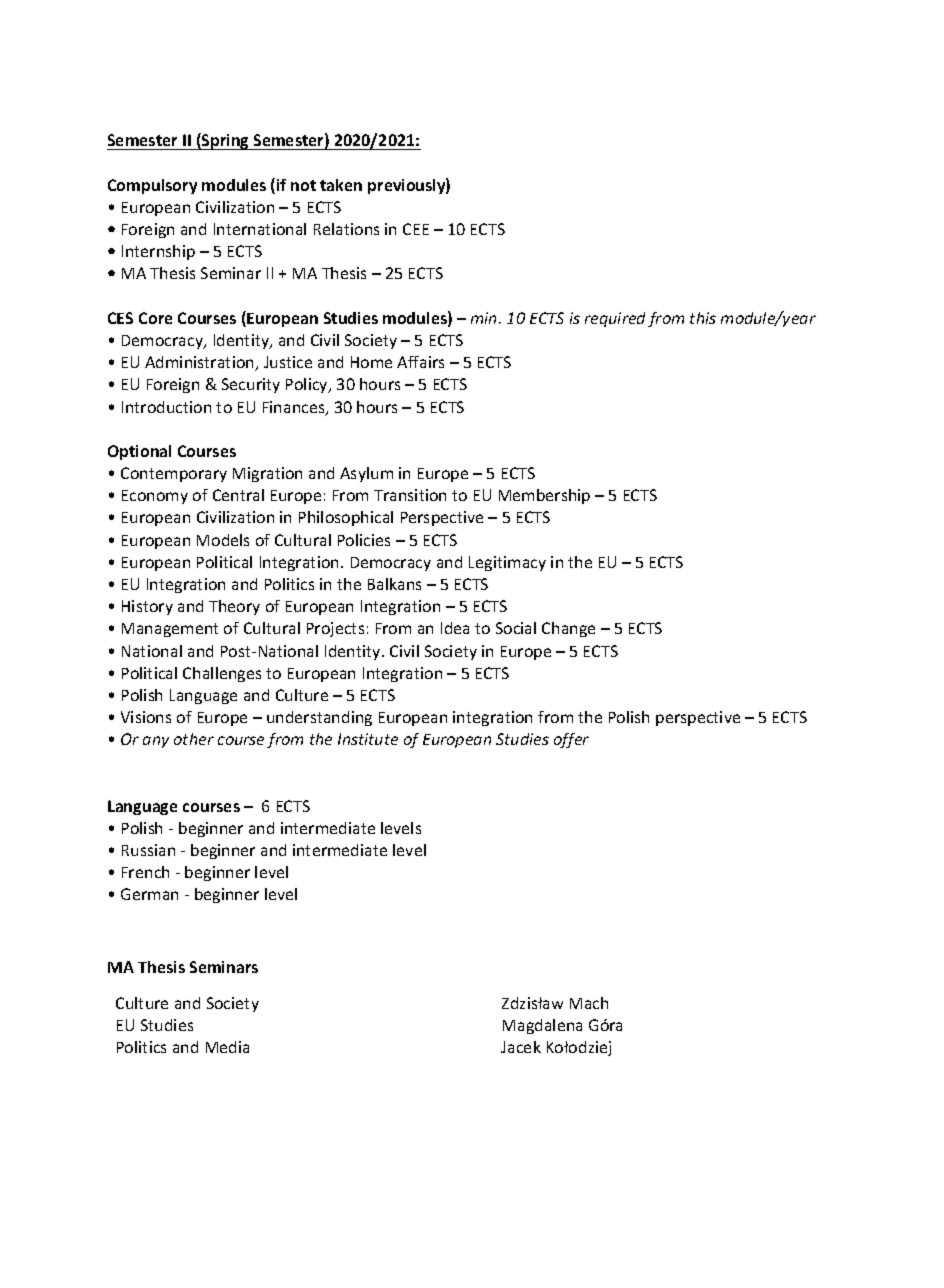 The image size is (944, 1288). I want to click on Theory, so click(234, 607).
